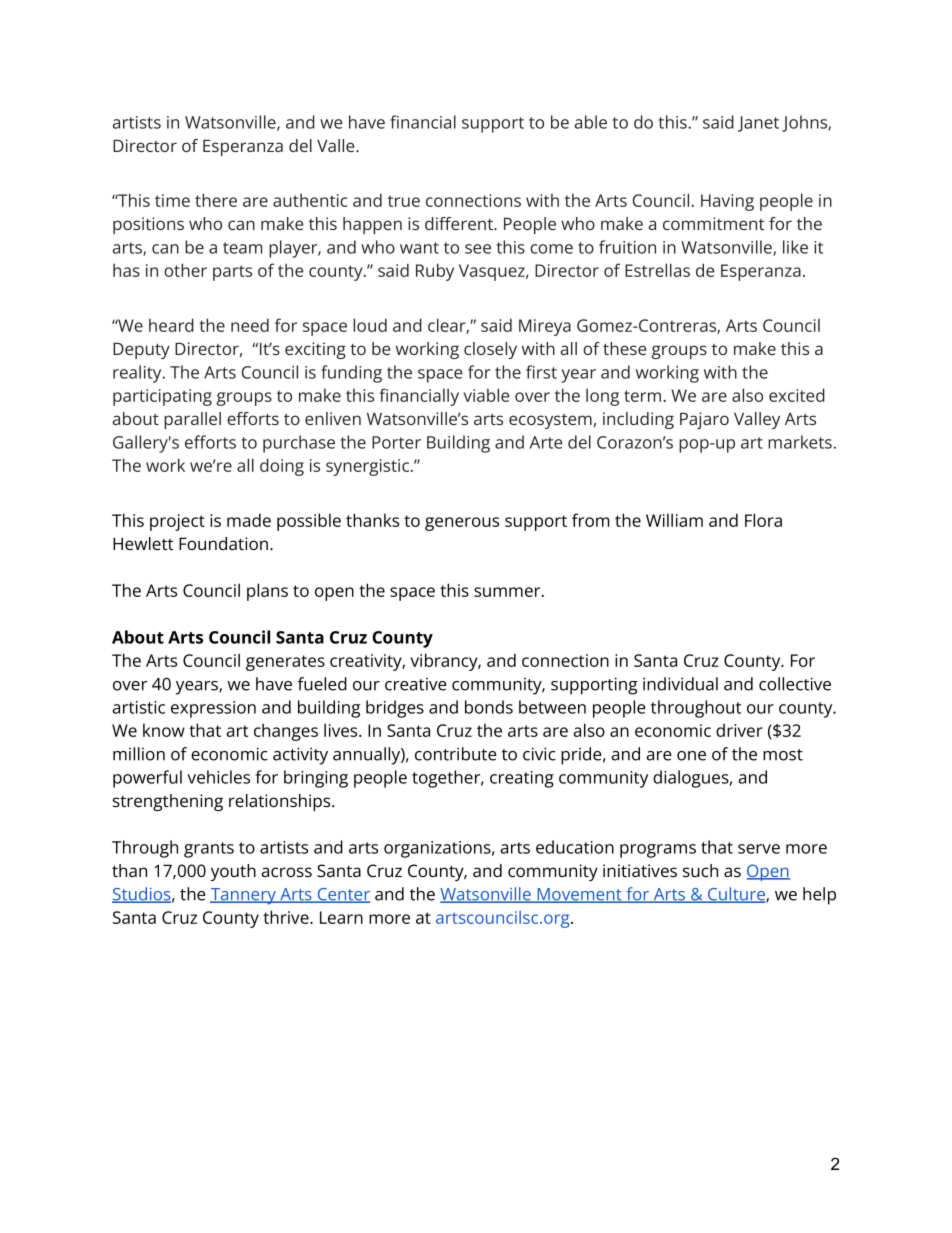 The width and height of the screenshot is (952, 1233). Describe the element at coordinates (763, 520) in the screenshot. I see `Flora` at that location.
